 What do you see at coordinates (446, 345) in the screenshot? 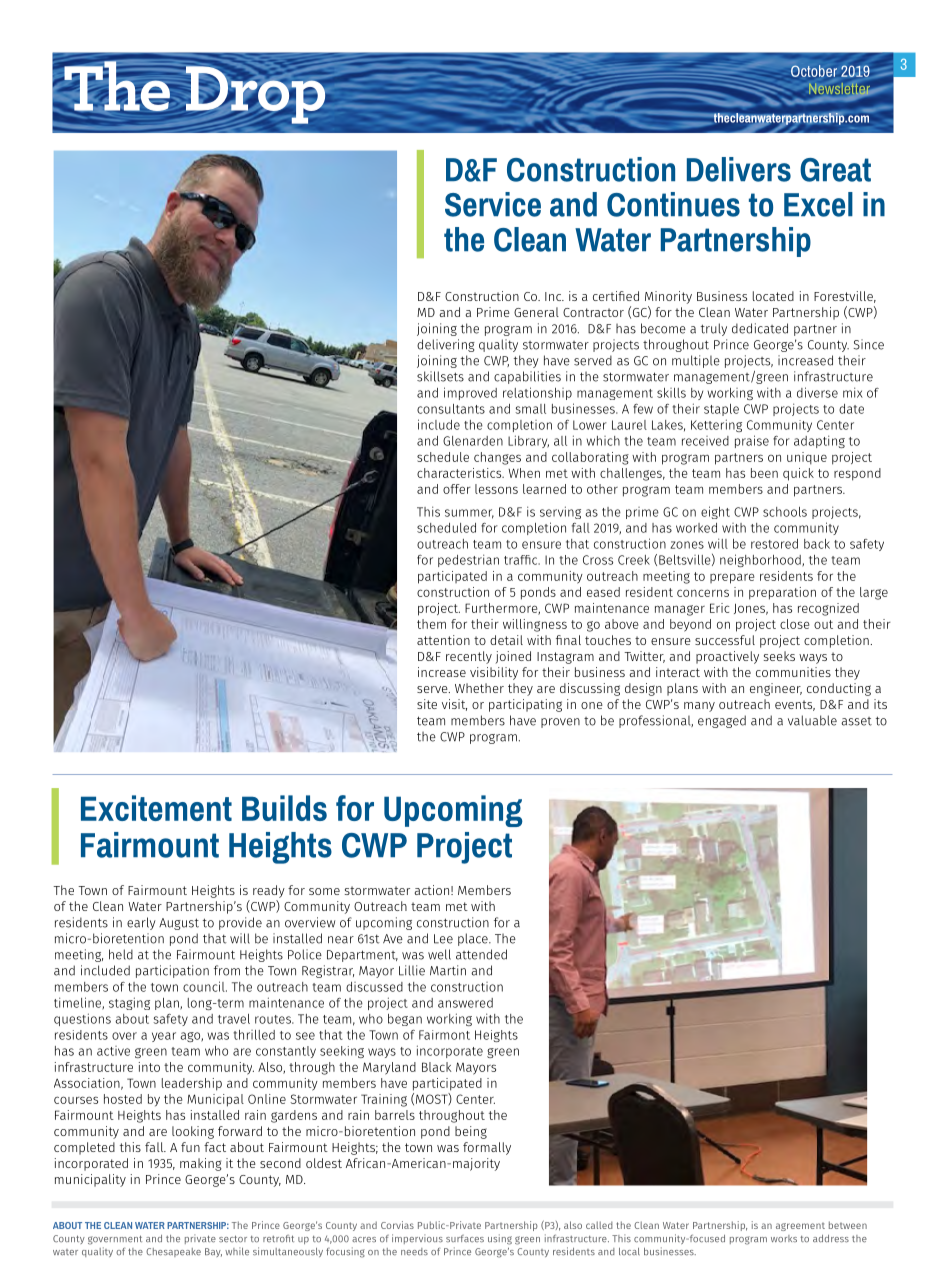
I see `delivering` at bounding box center [446, 345].
